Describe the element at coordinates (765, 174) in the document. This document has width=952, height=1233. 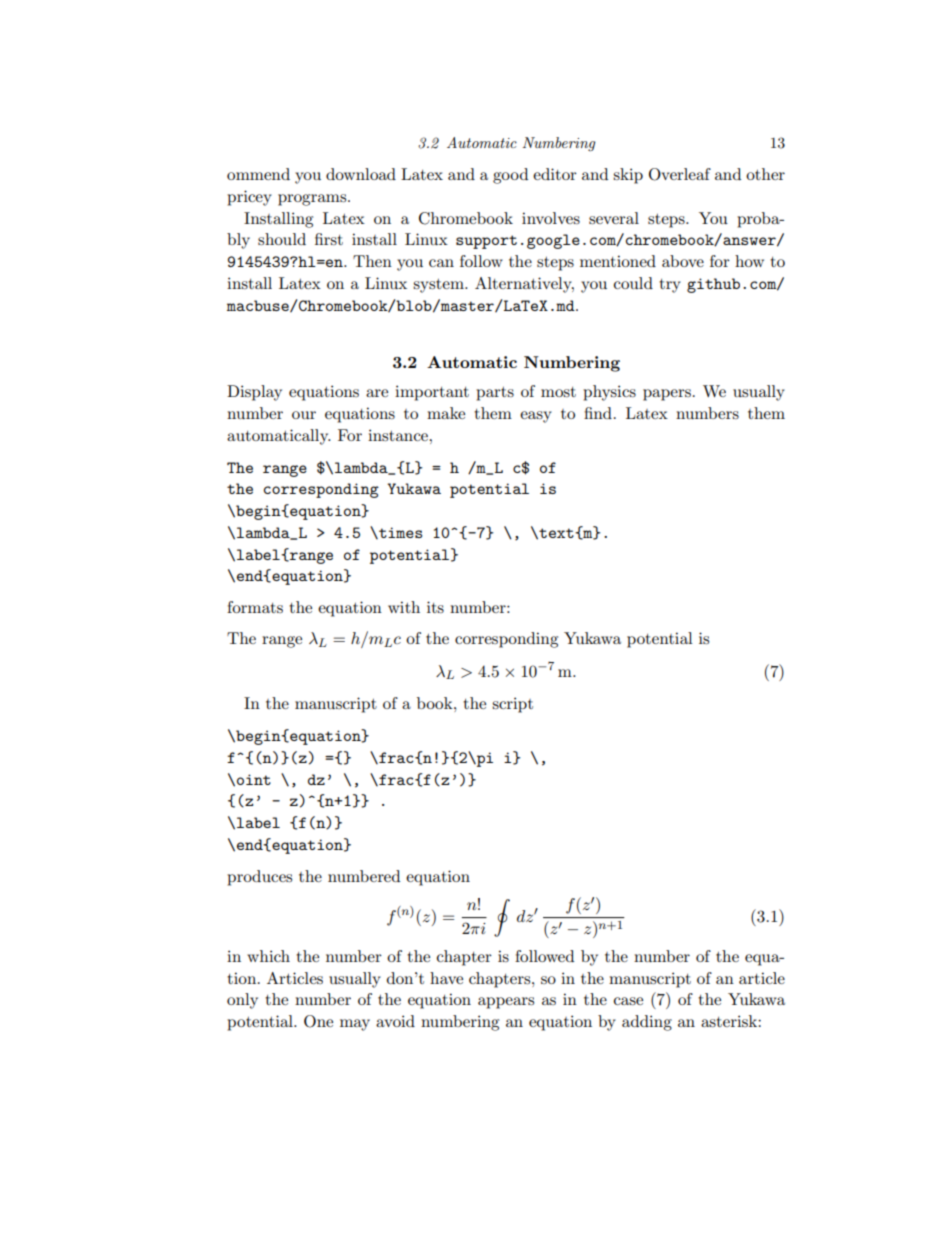
I see `other` at that location.
